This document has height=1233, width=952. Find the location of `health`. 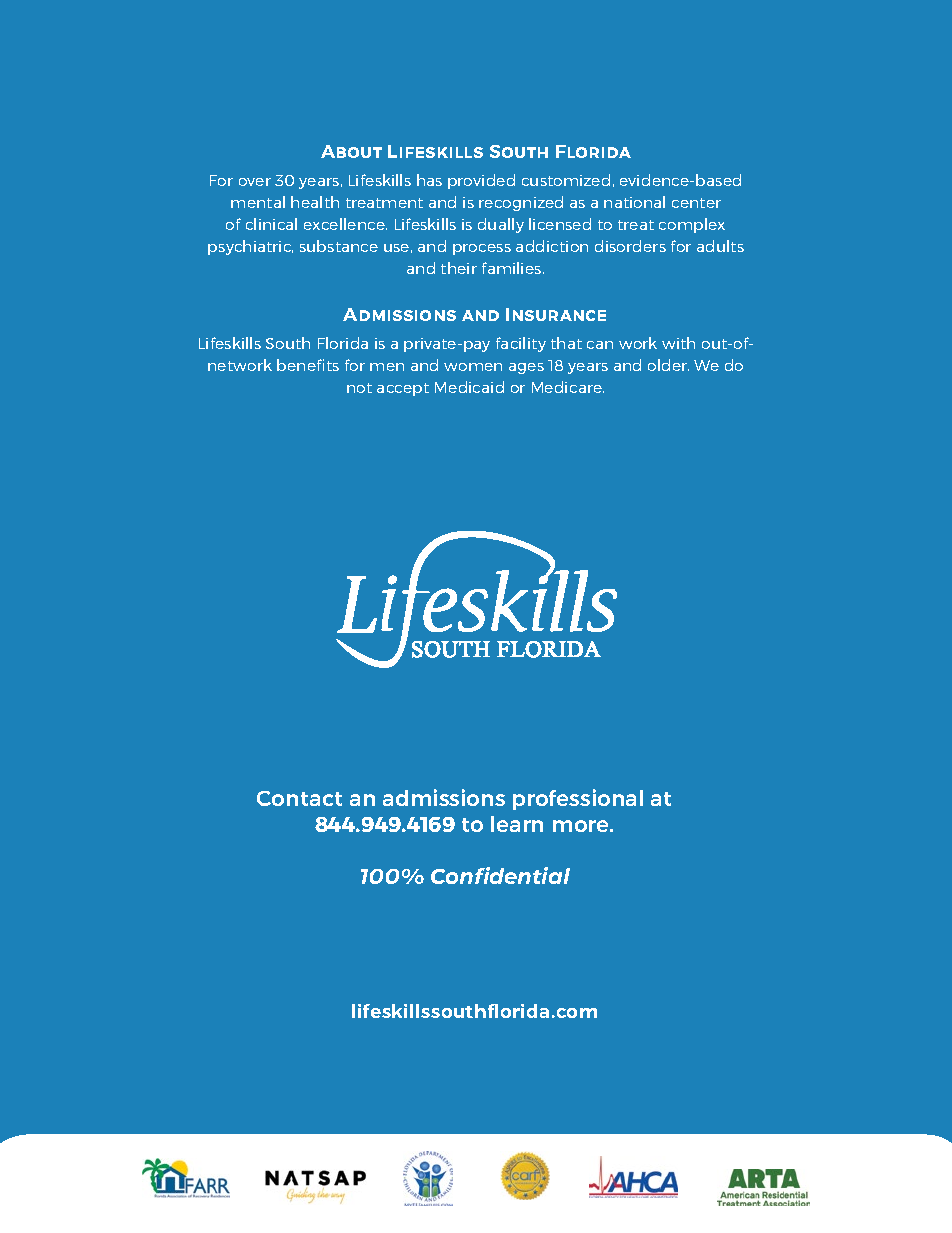

health is located at coordinates (315, 202).
